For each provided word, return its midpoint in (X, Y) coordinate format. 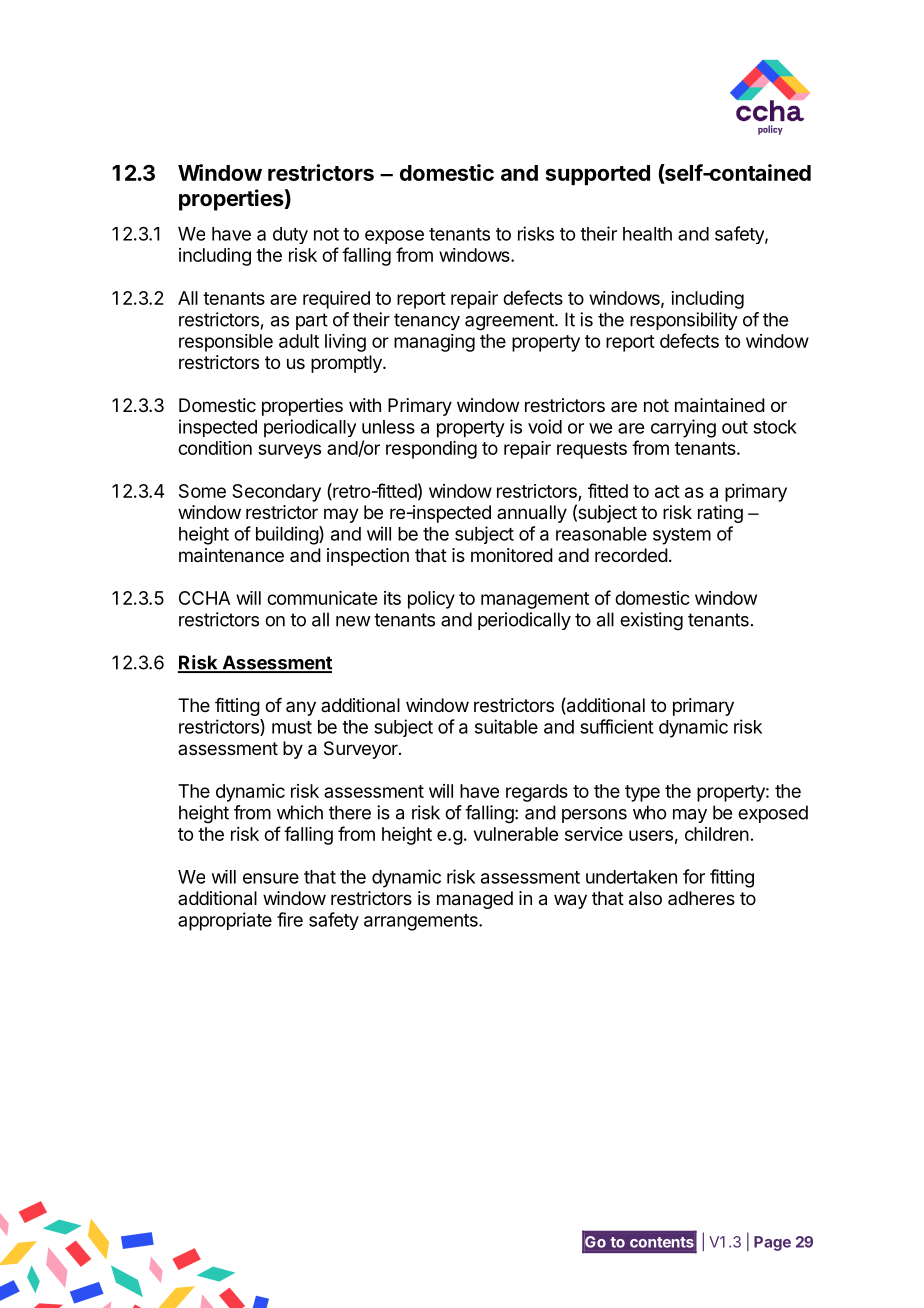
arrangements (422, 922)
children (717, 834)
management (535, 600)
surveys (289, 451)
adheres (701, 898)
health (647, 234)
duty (290, 235)
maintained (720, 405)
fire (290, 919)
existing (651, 621)
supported (598, 175)
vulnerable (516, 834)
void (545, 426)
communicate (322, 598)
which (300, 812)
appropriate (225, 921)
